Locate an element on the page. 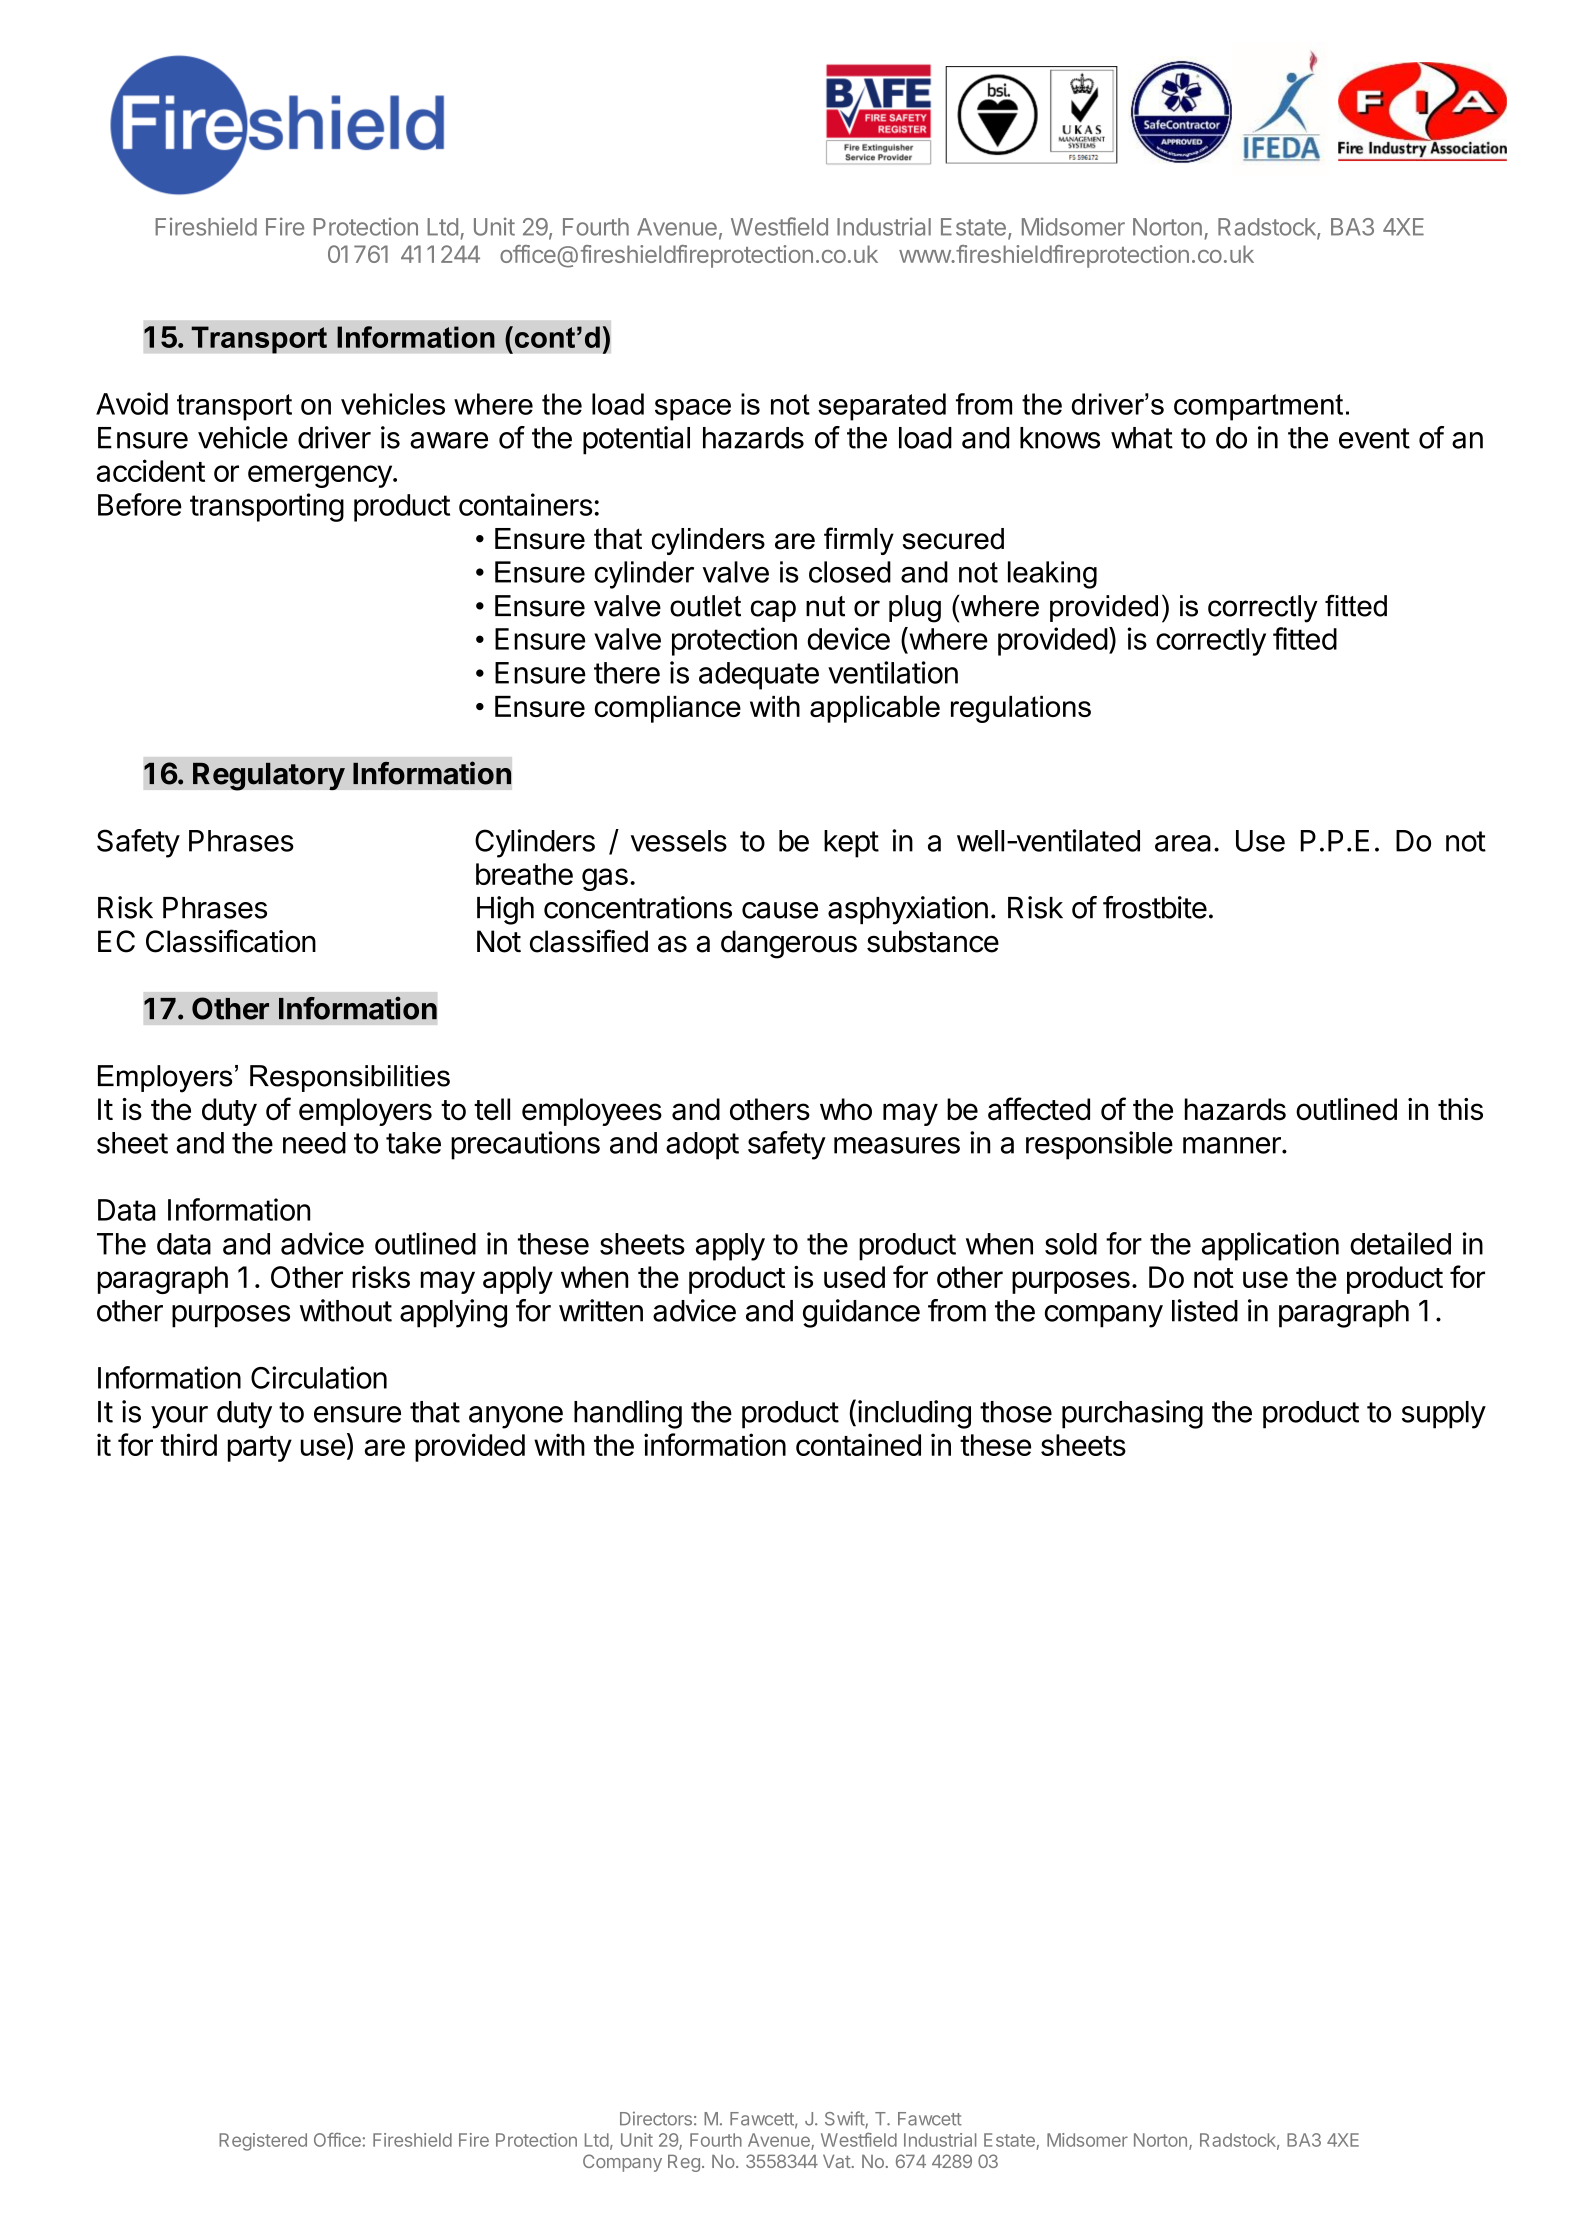  application is located at coordinates (1270, 1246).
